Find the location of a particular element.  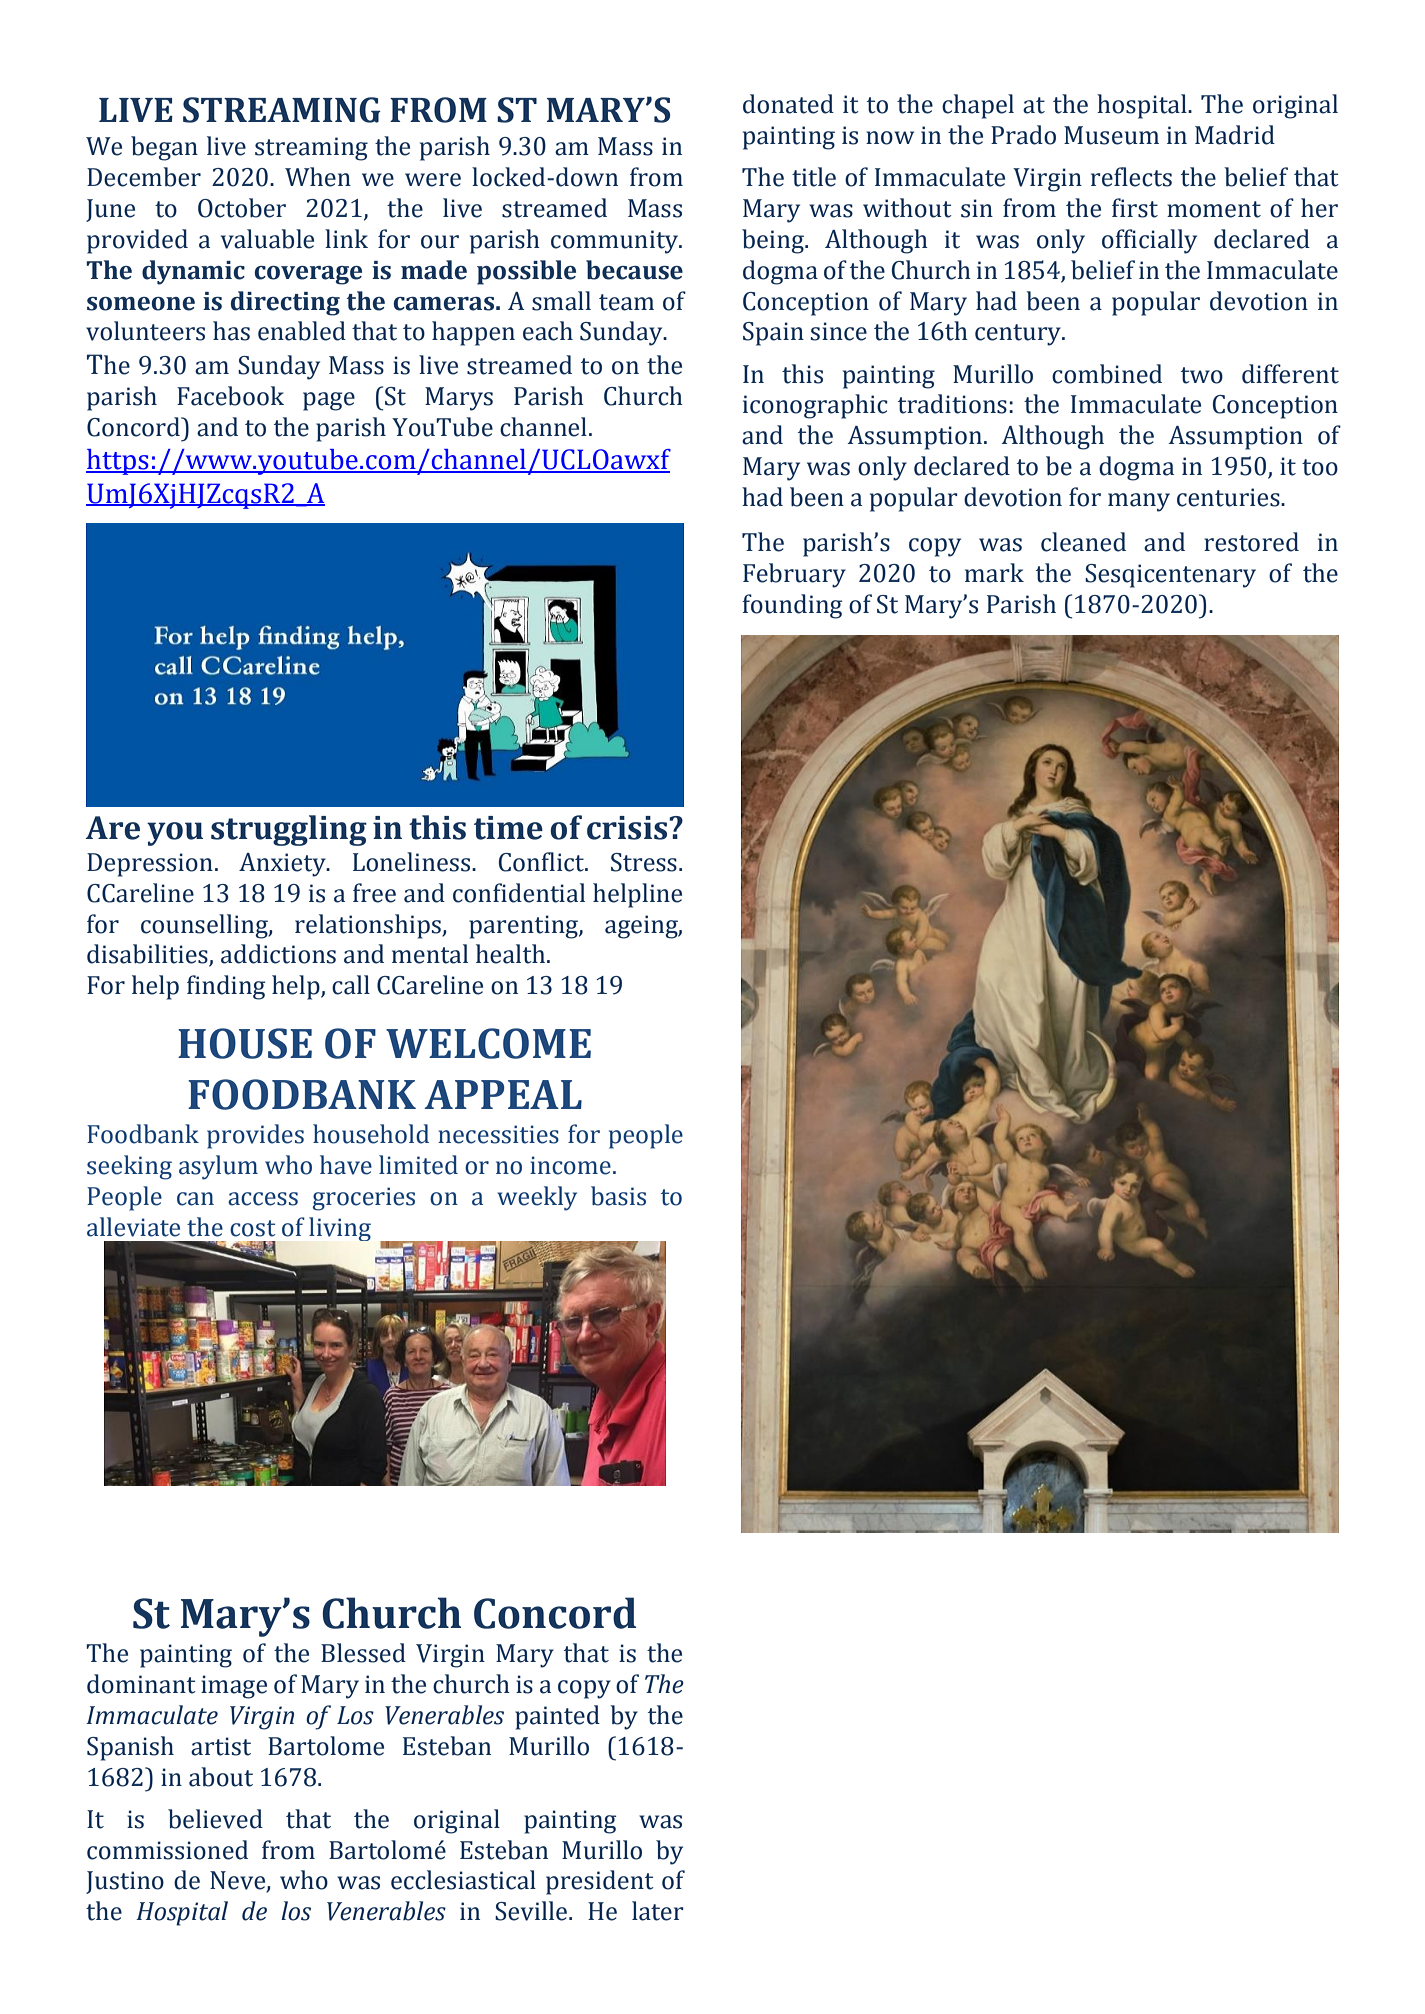

basis is located at coordinates (618, 1196).
